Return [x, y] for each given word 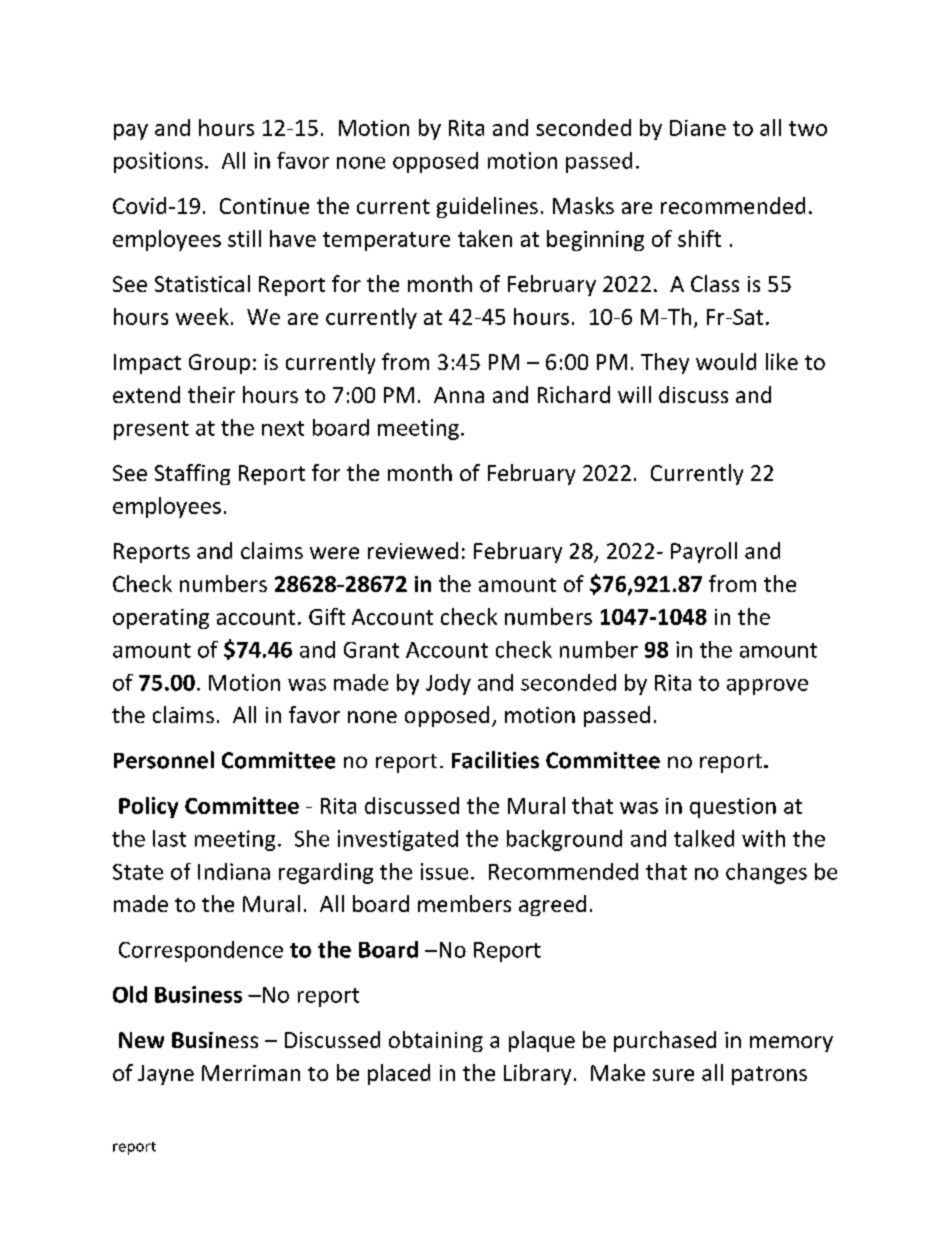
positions [158, 162]
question [733, 808]
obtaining [436, 1041]
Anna [459, 395]
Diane [698, 128]
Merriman [251, 1073]
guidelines [487, 207]
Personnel [164, 760]
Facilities [495, 760]
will [634, 394]
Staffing [192, 474]
